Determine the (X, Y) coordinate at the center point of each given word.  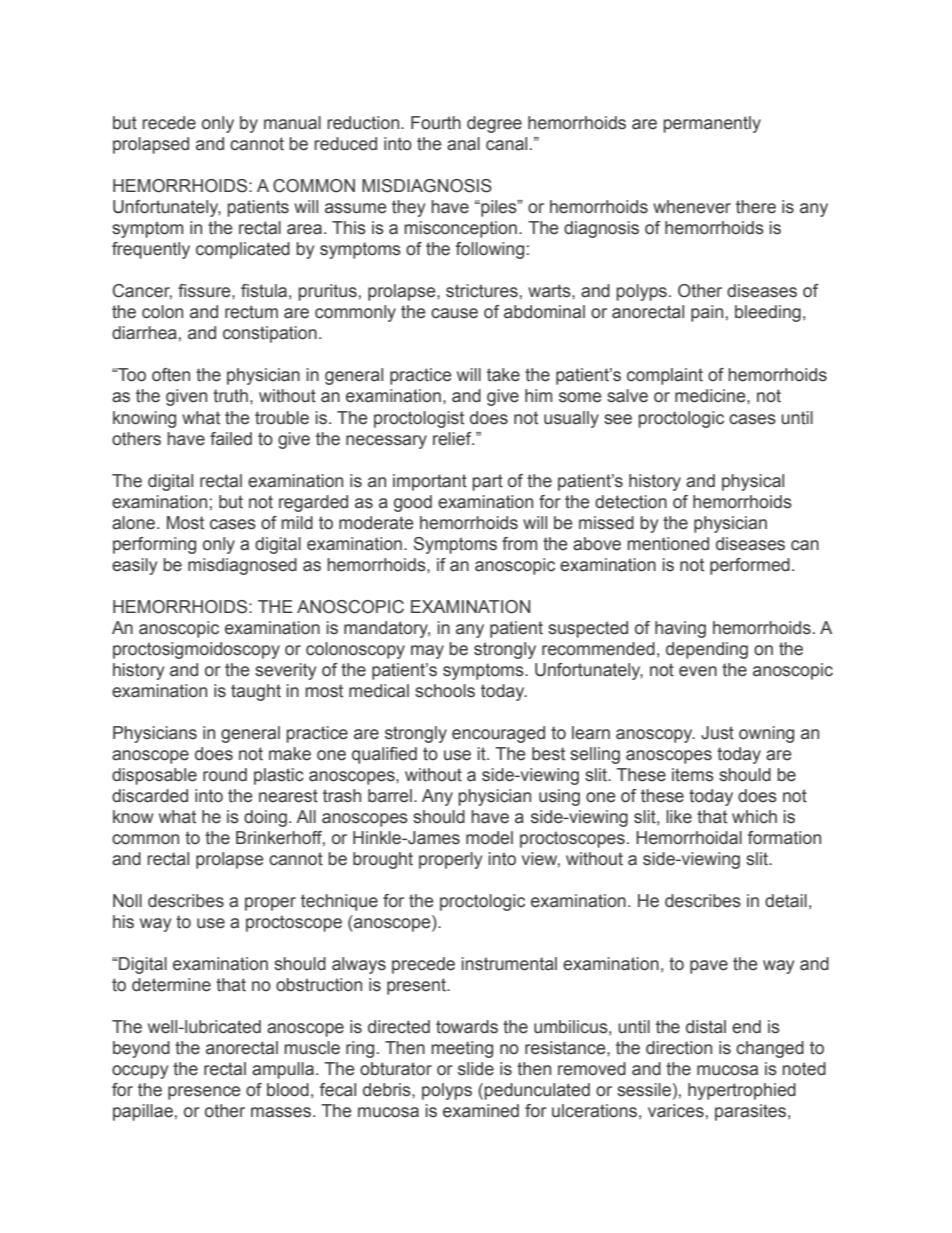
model (489, 838)
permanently (712, 124)
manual (292, 123)
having (680, 629)
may (427, 652)
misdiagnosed (242, 566)
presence (204, 1093)
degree (494, 124)
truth (230, 396)
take (503, 375)
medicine (711, 396)
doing (265, 818)
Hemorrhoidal (689, 838)
